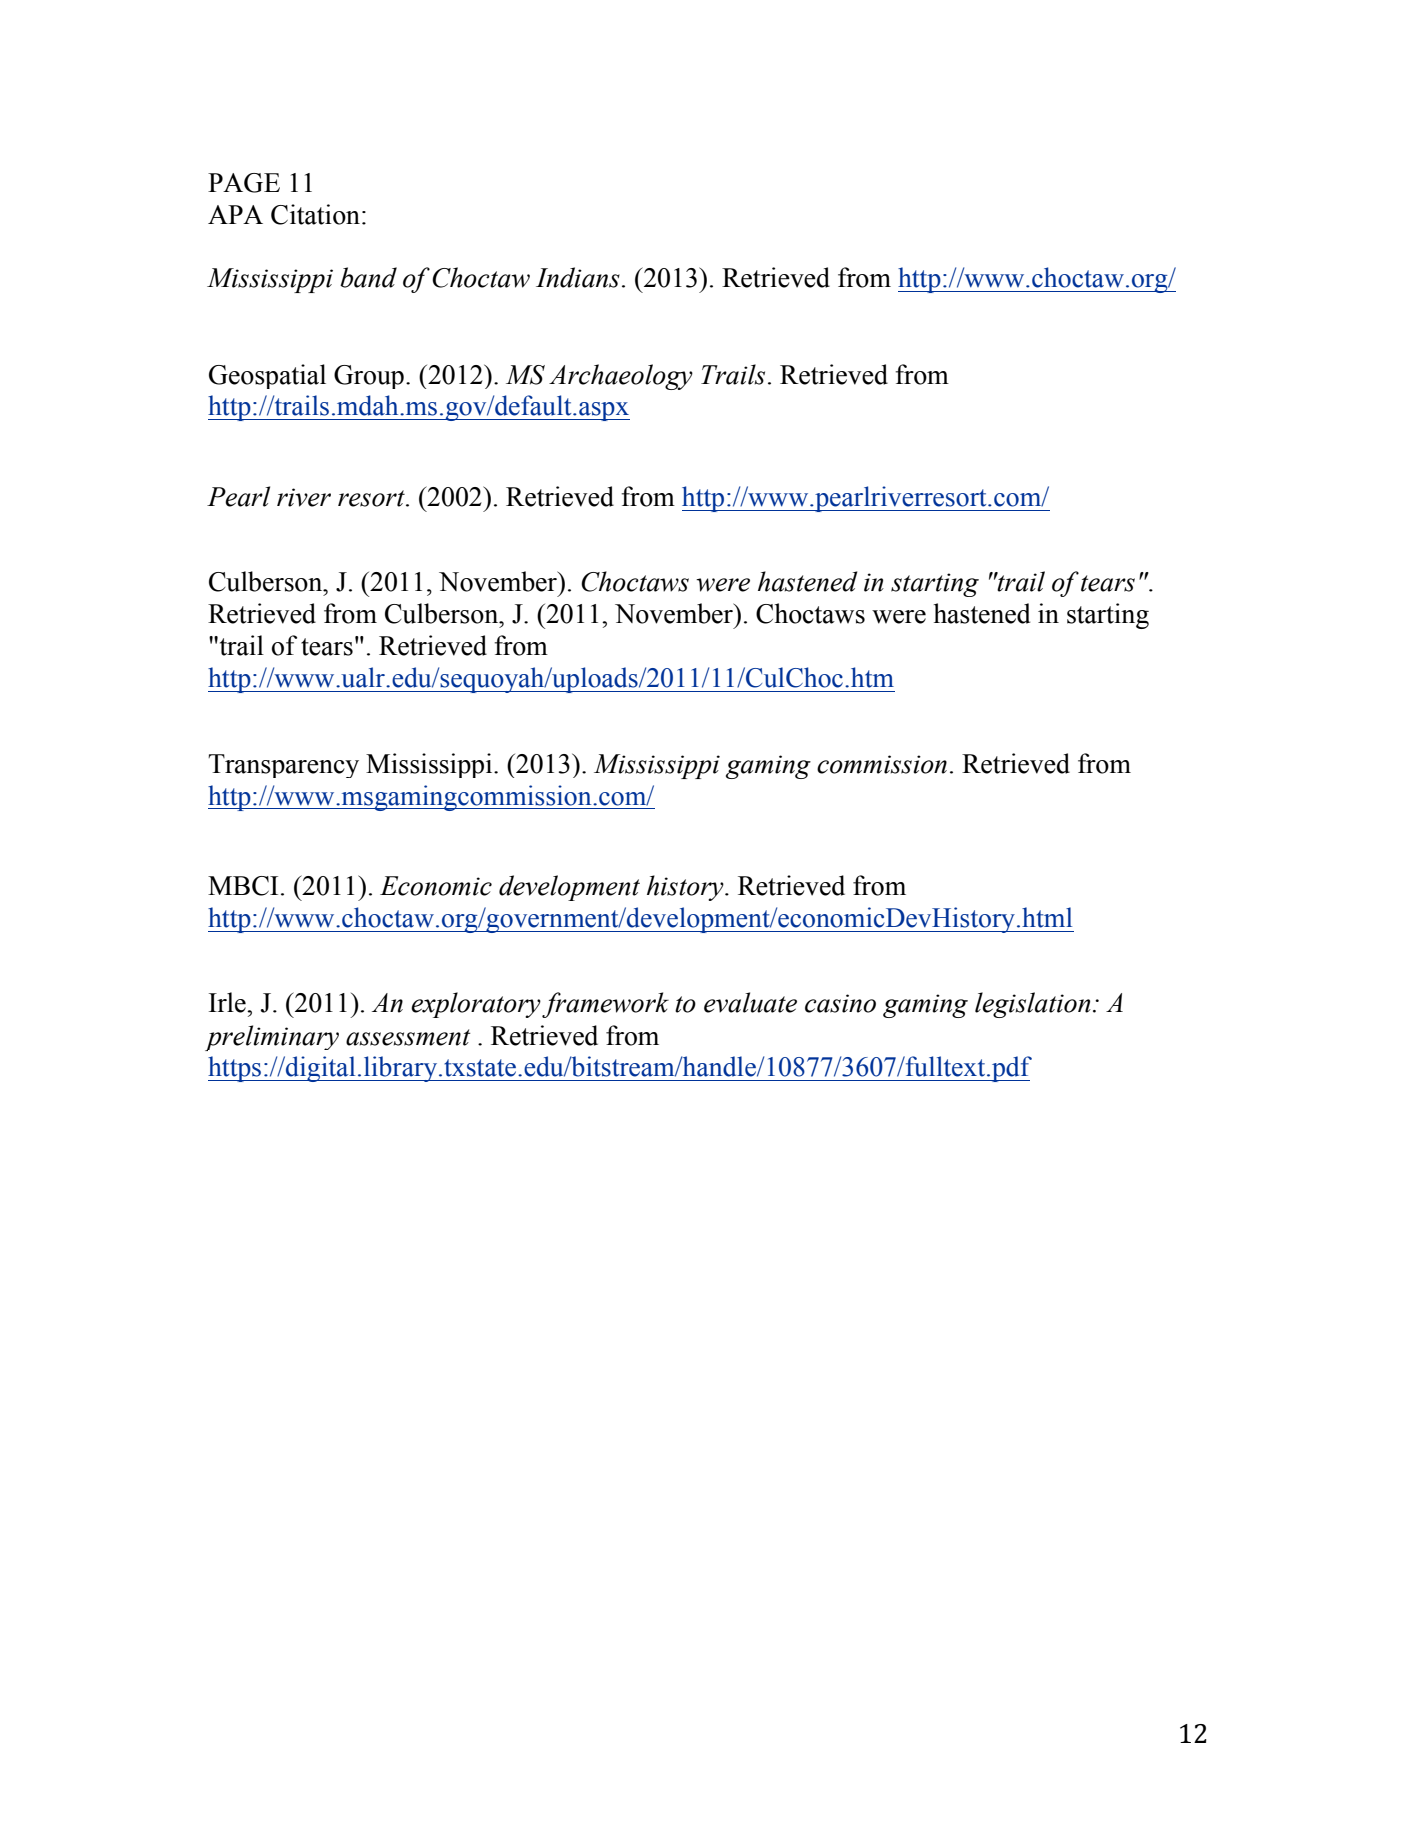 Image resolution: width=1417 pixels, height=1833 pixels. What do you see at coordinates (840, 1003) in the screenshot?
I see `casino` at bounding box center [840, 1003].
